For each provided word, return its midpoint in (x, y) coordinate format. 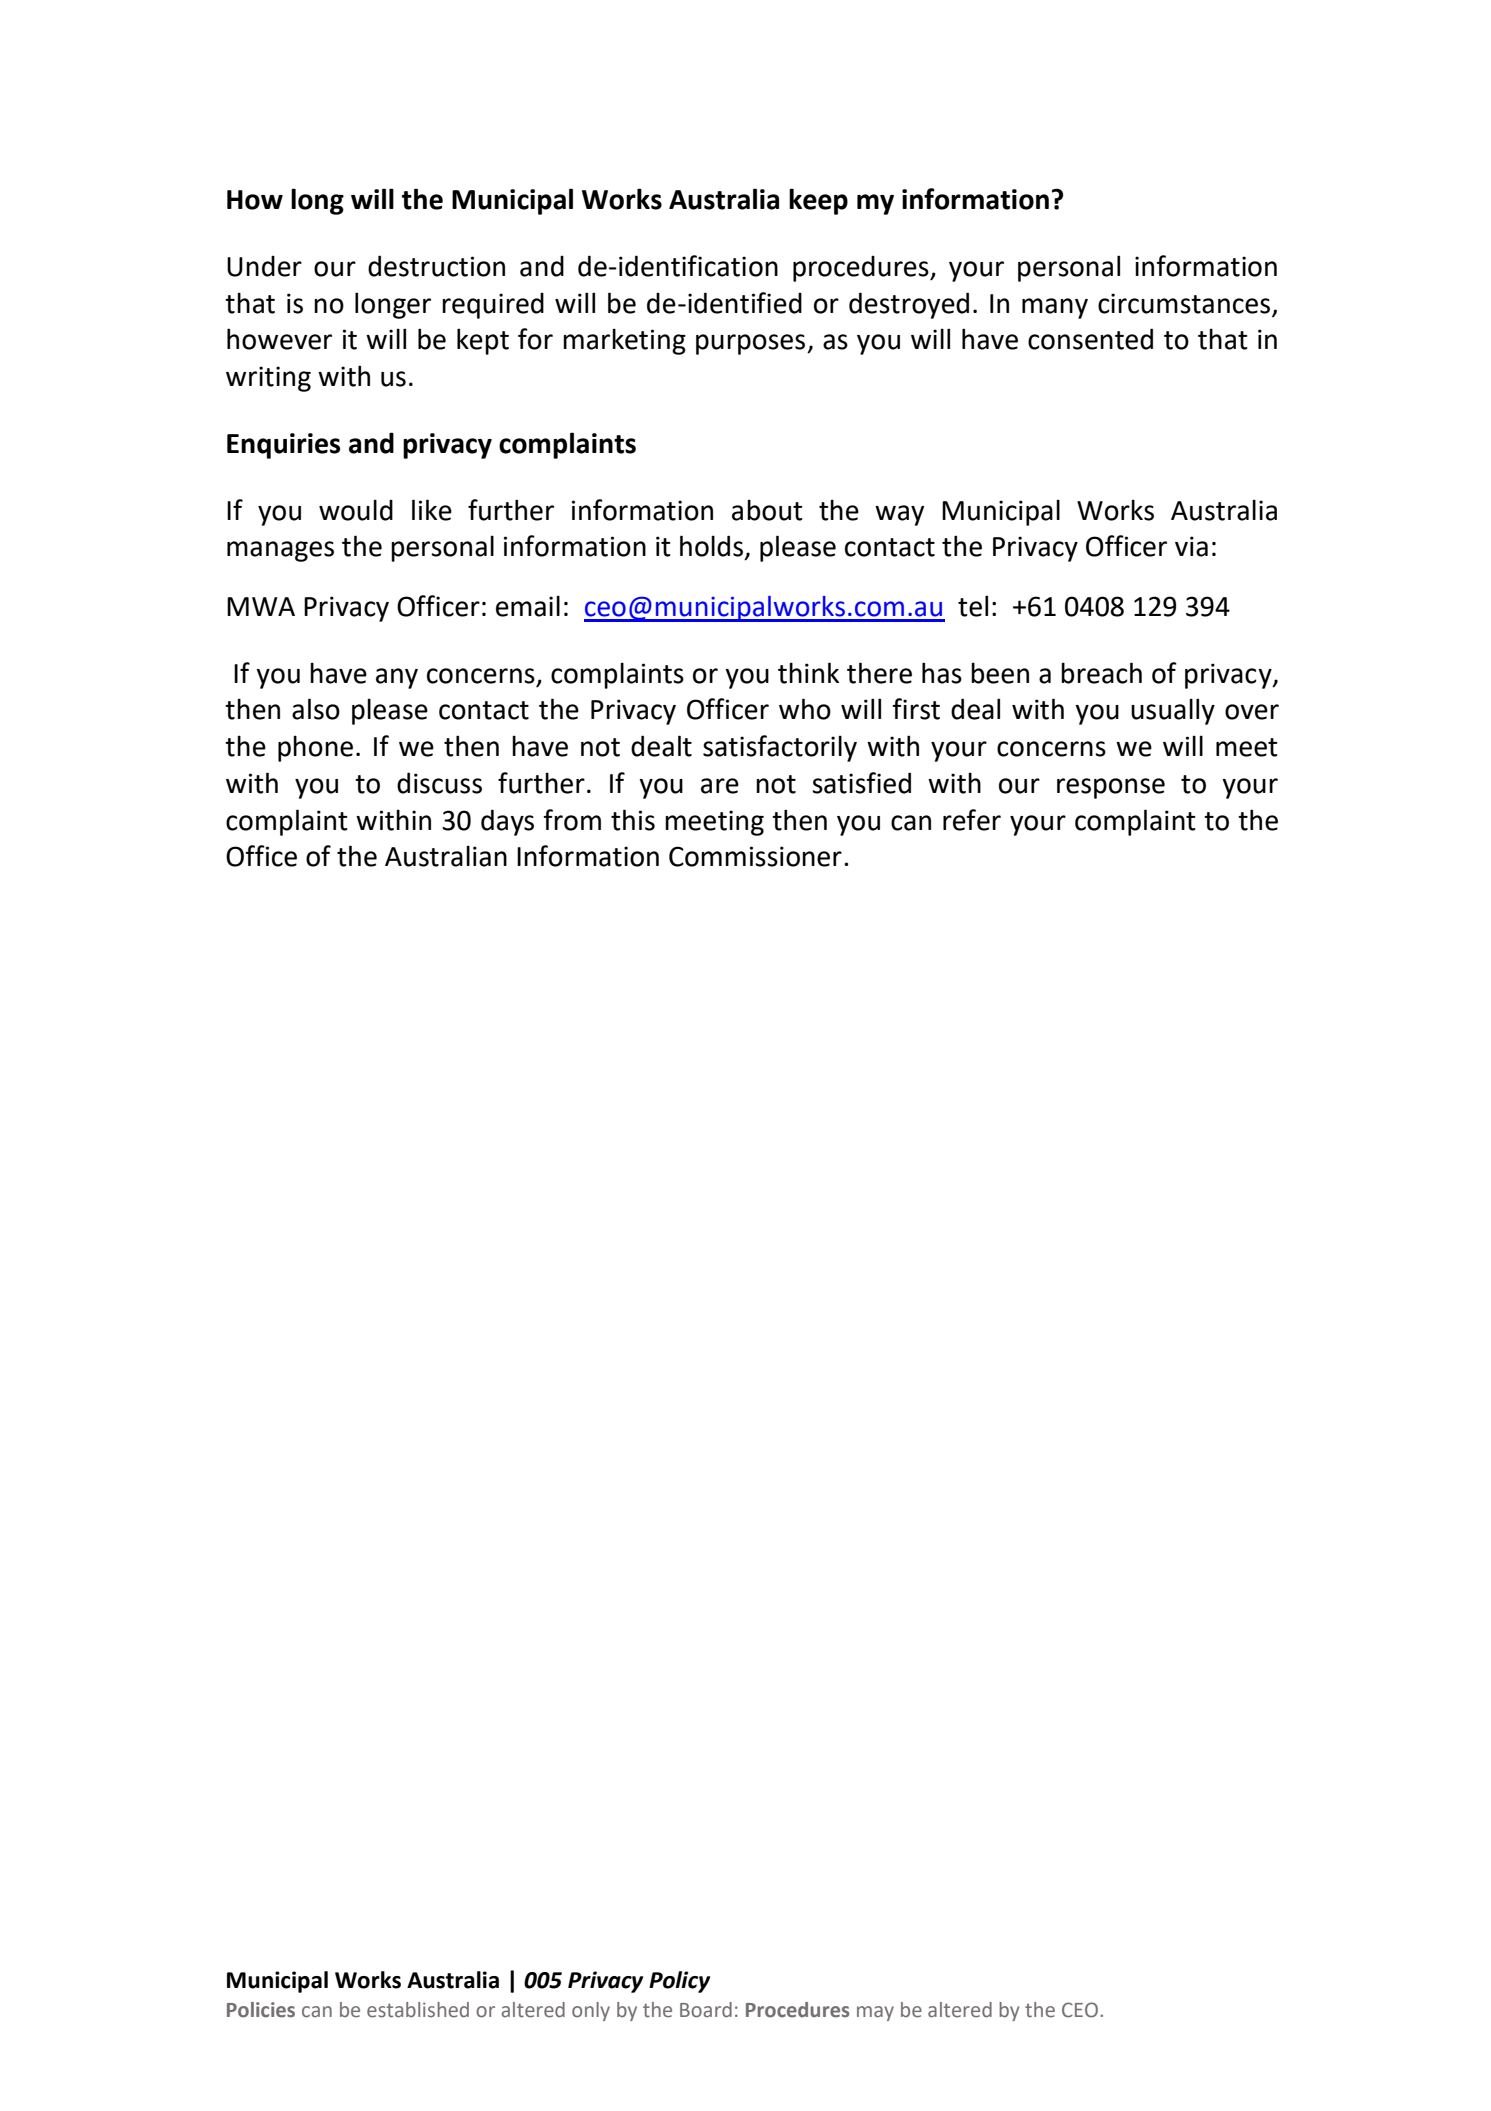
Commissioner (755, 856)
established (418, 2010)
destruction (436, 266)
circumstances (1184, 303)
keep (818, 201)
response (1111, 788)
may (875, 2013)
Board (706, 2010)
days (507, 822)
